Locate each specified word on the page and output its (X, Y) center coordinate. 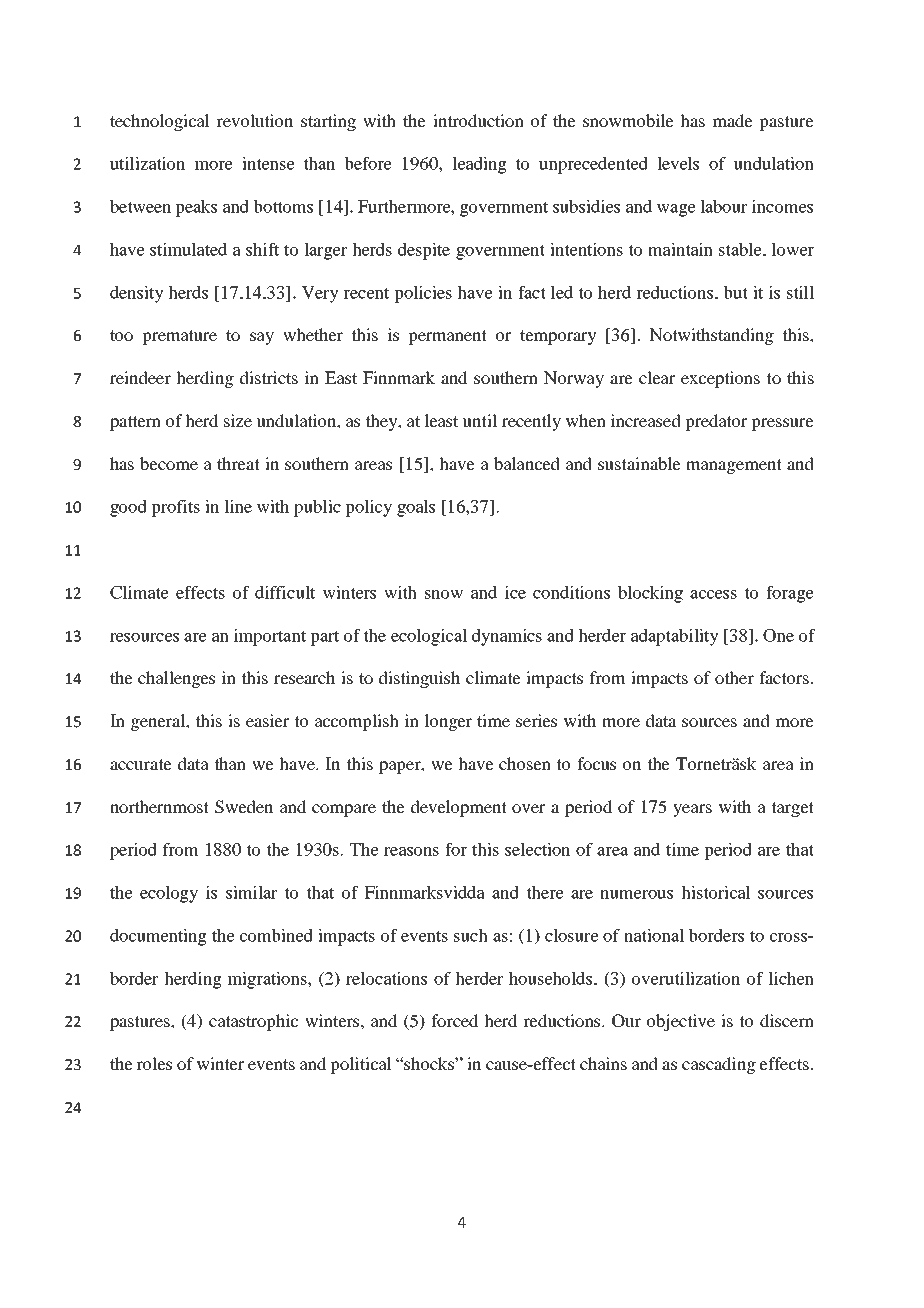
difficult (285, 592)
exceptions (720, 379)
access (713, 594)
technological (160, 122)
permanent (447, 337)
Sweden (244, 807)
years (692, 810)
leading (479, 165)
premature (179, 337)
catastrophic (253, 1022)
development (459, 808)
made (733, 120)
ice (515, 592)
